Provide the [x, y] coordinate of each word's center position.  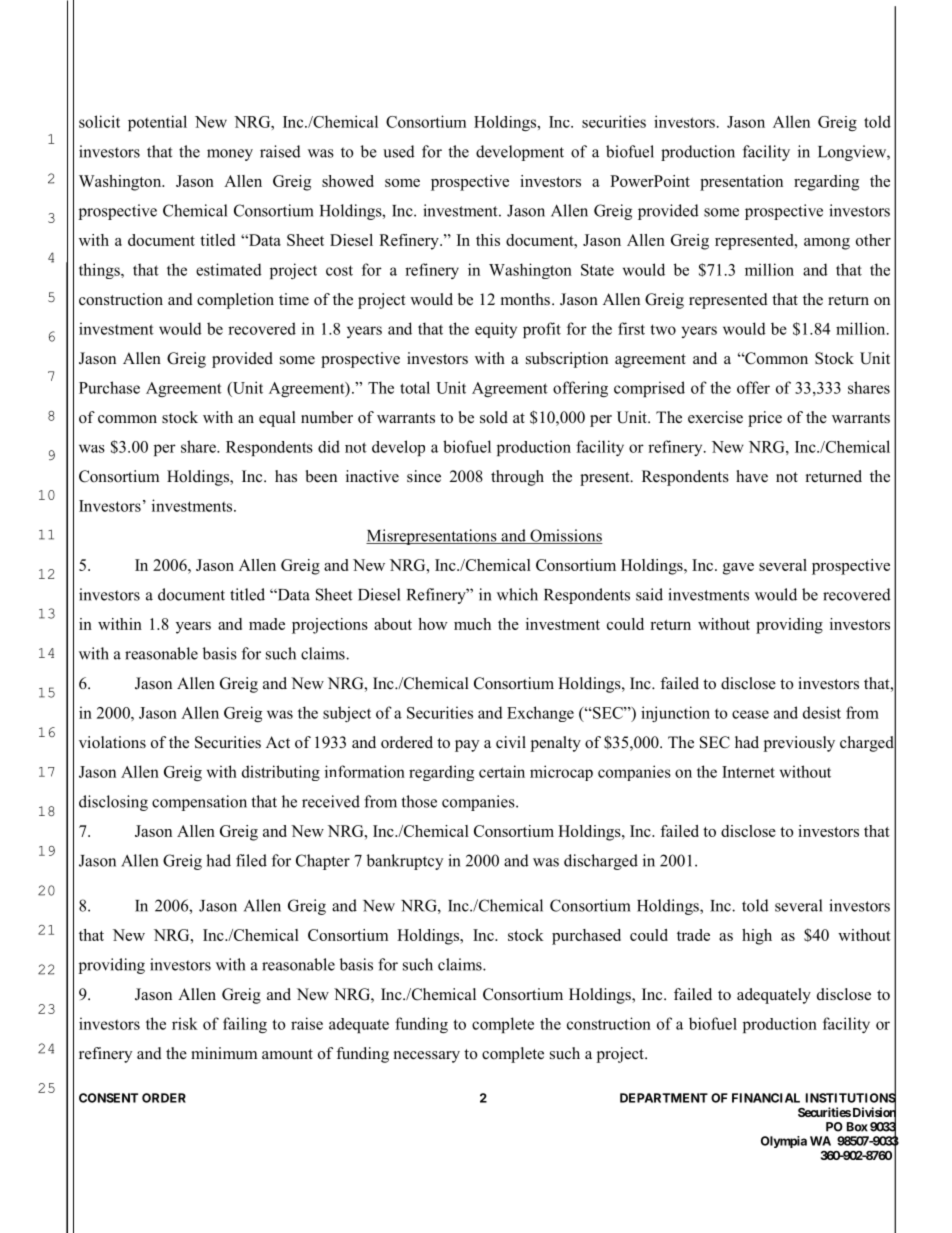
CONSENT [108, 1098]
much [472, 624]
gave [738, 569]
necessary [427, 1057]
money [230, 155]
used [399, 151]
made [267, 624]
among [827, 244]
